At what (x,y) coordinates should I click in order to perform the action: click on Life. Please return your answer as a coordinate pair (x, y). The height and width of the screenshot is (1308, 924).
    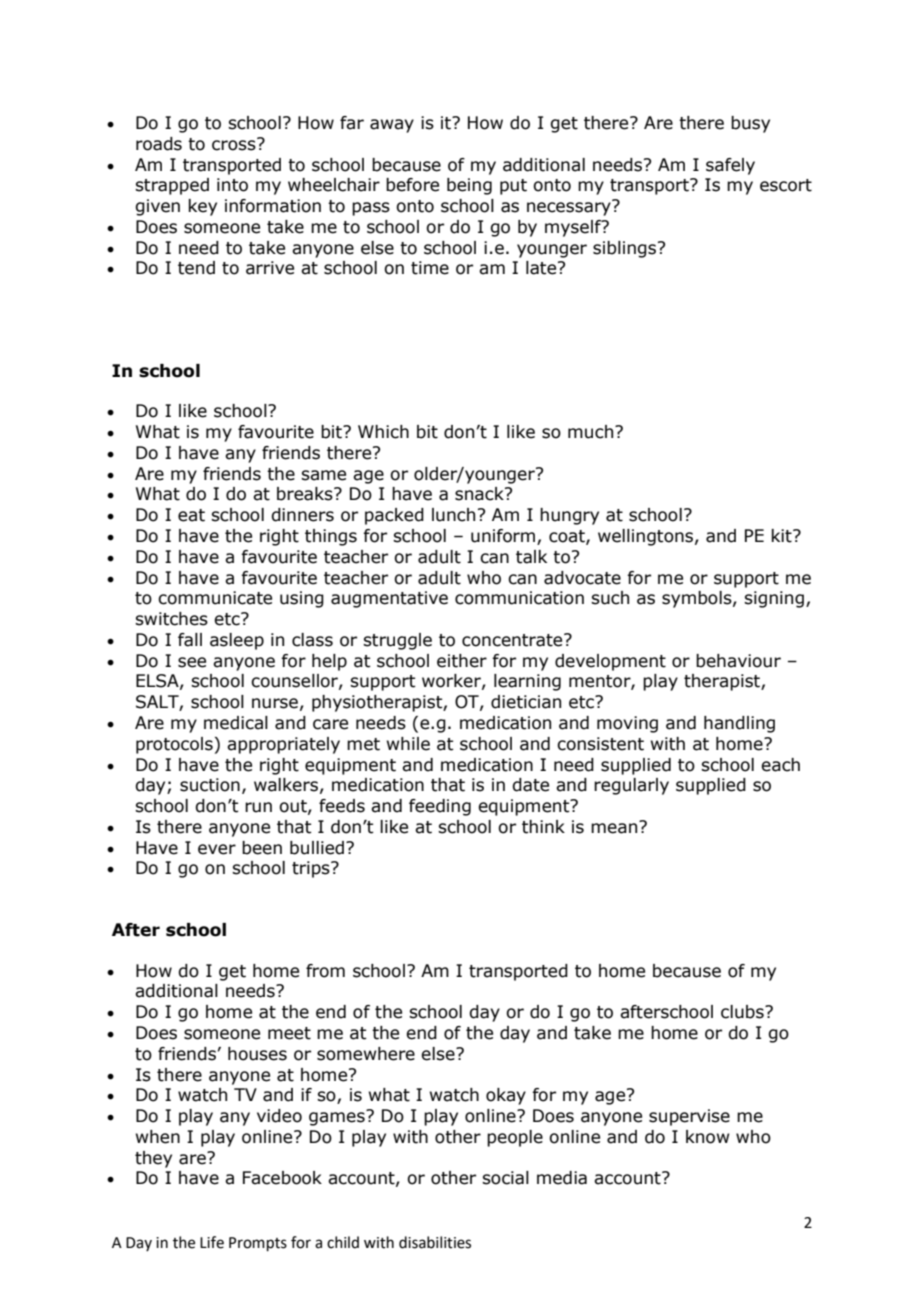
    Looking at the image, I should click on (212, 1242).
